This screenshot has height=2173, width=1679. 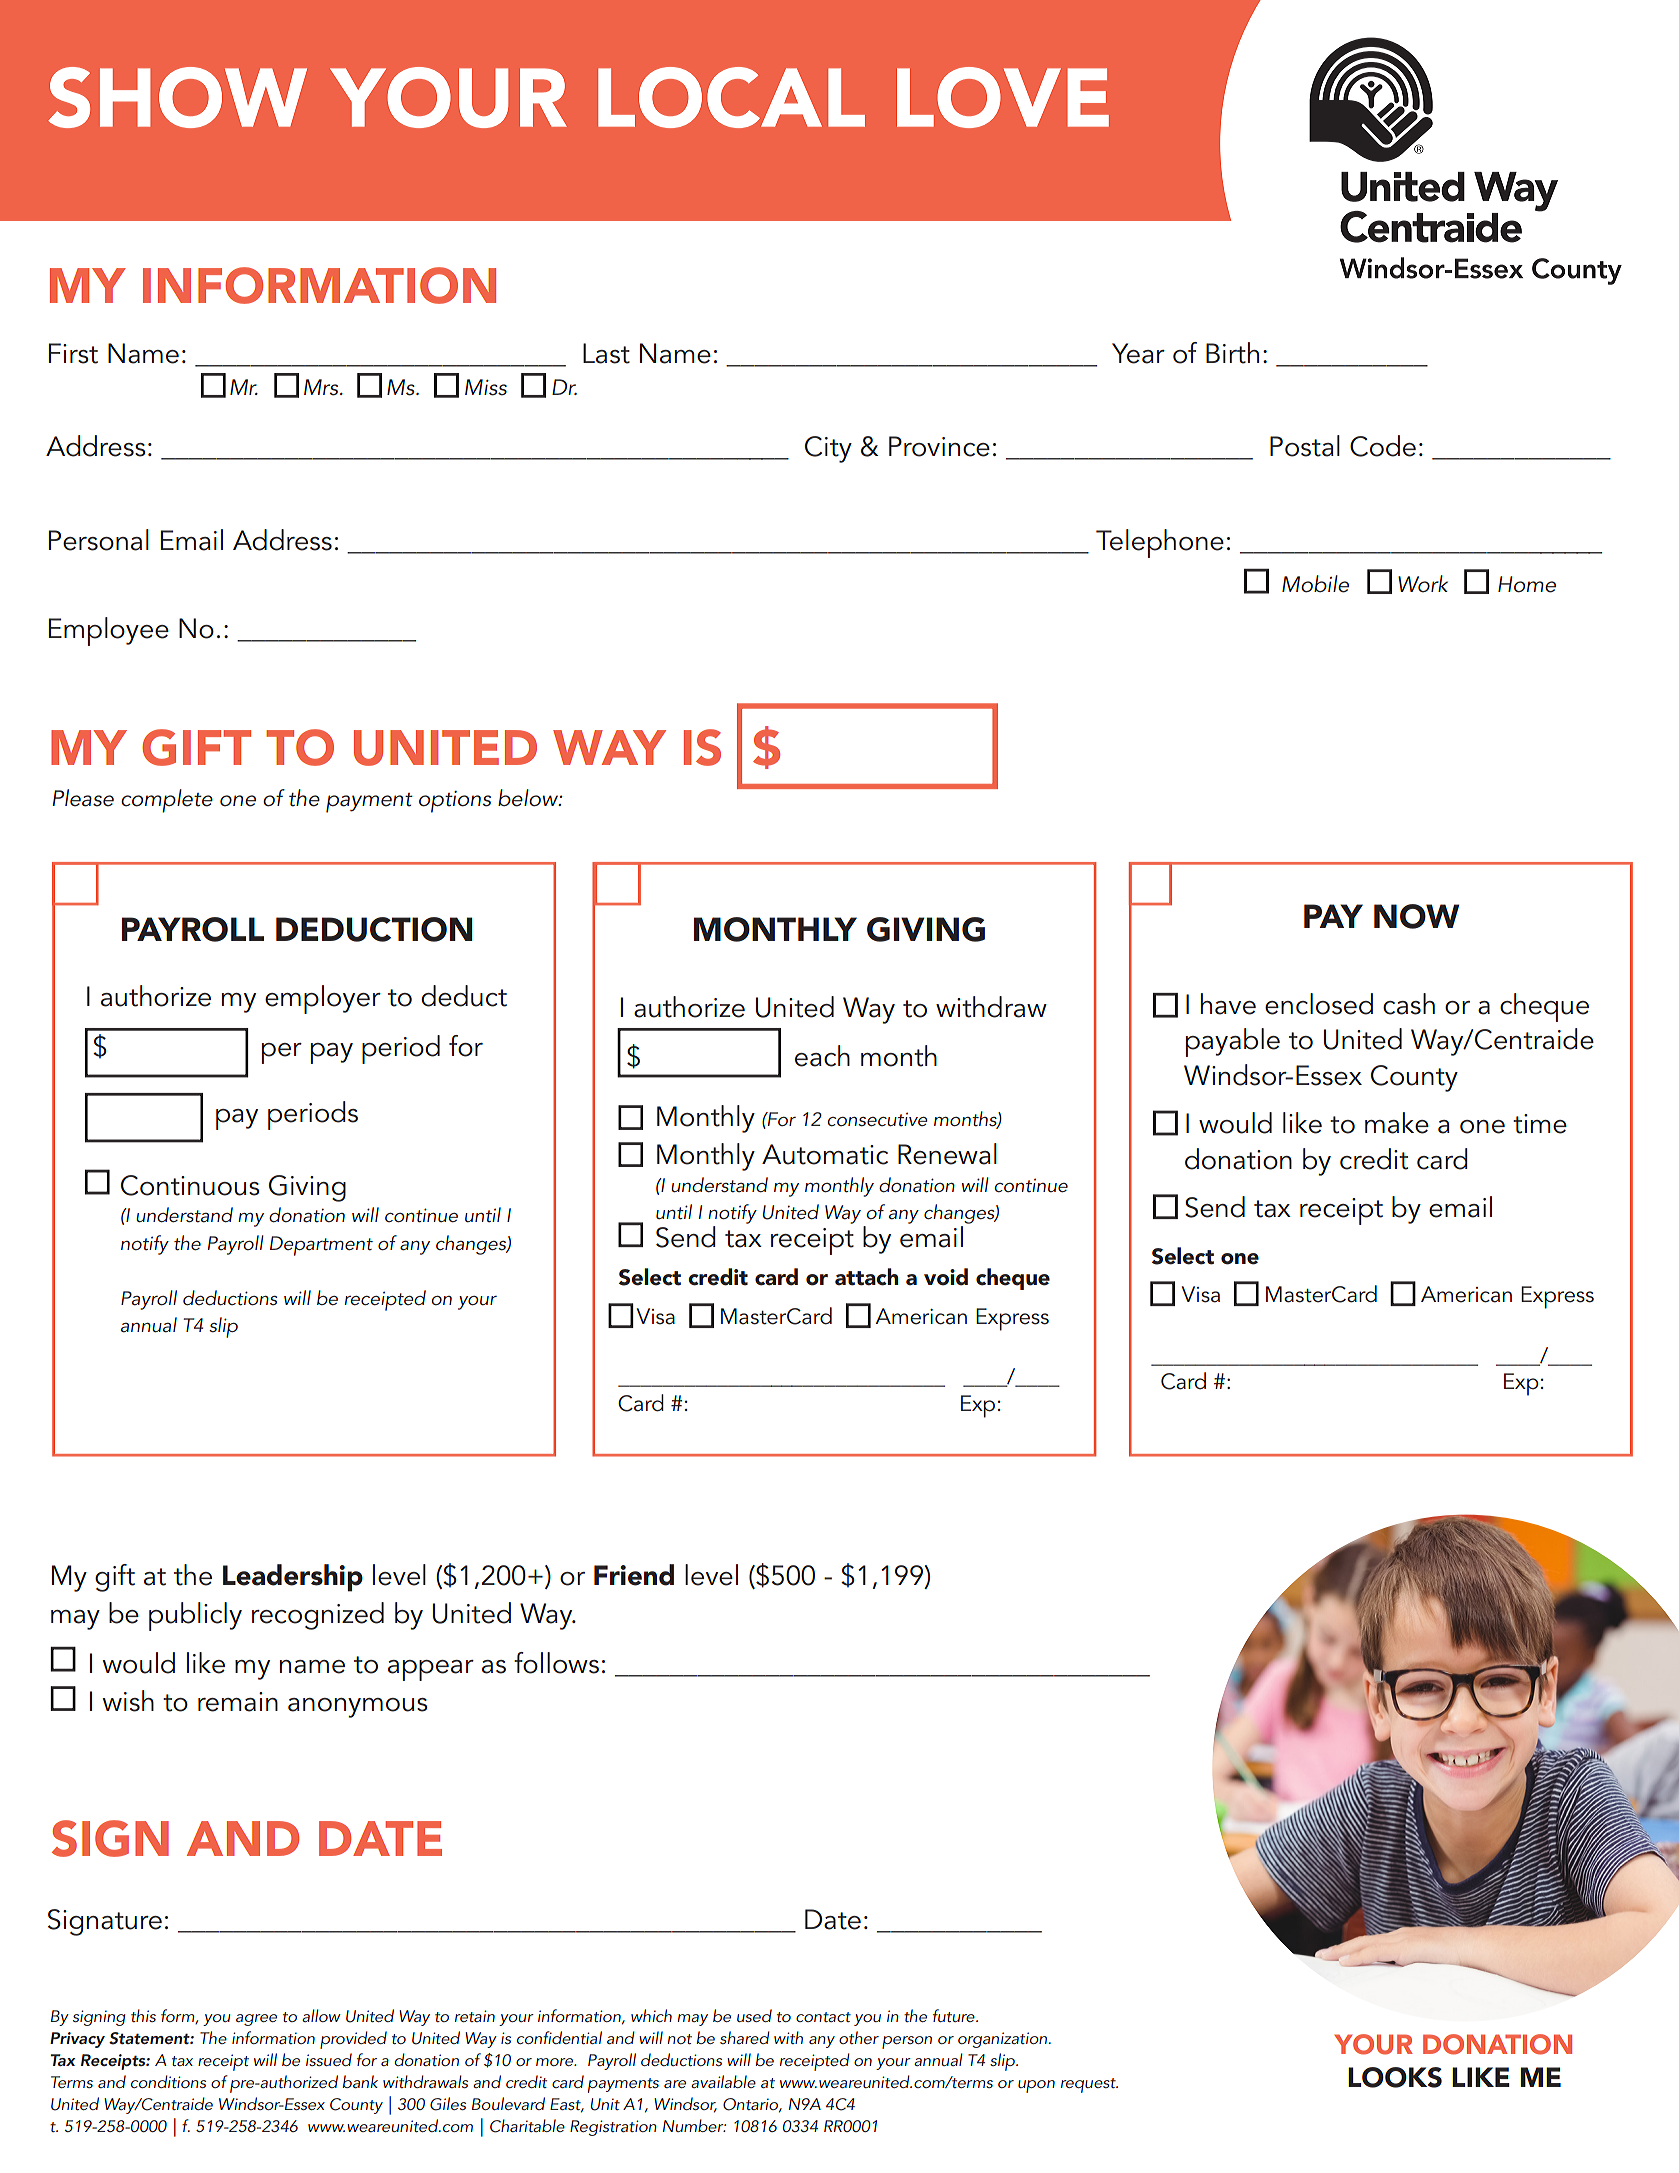 What do you see at coordinates (190, 1185) in the screenshot?
I see `Continuous` at bounding box center [190, 1185].
